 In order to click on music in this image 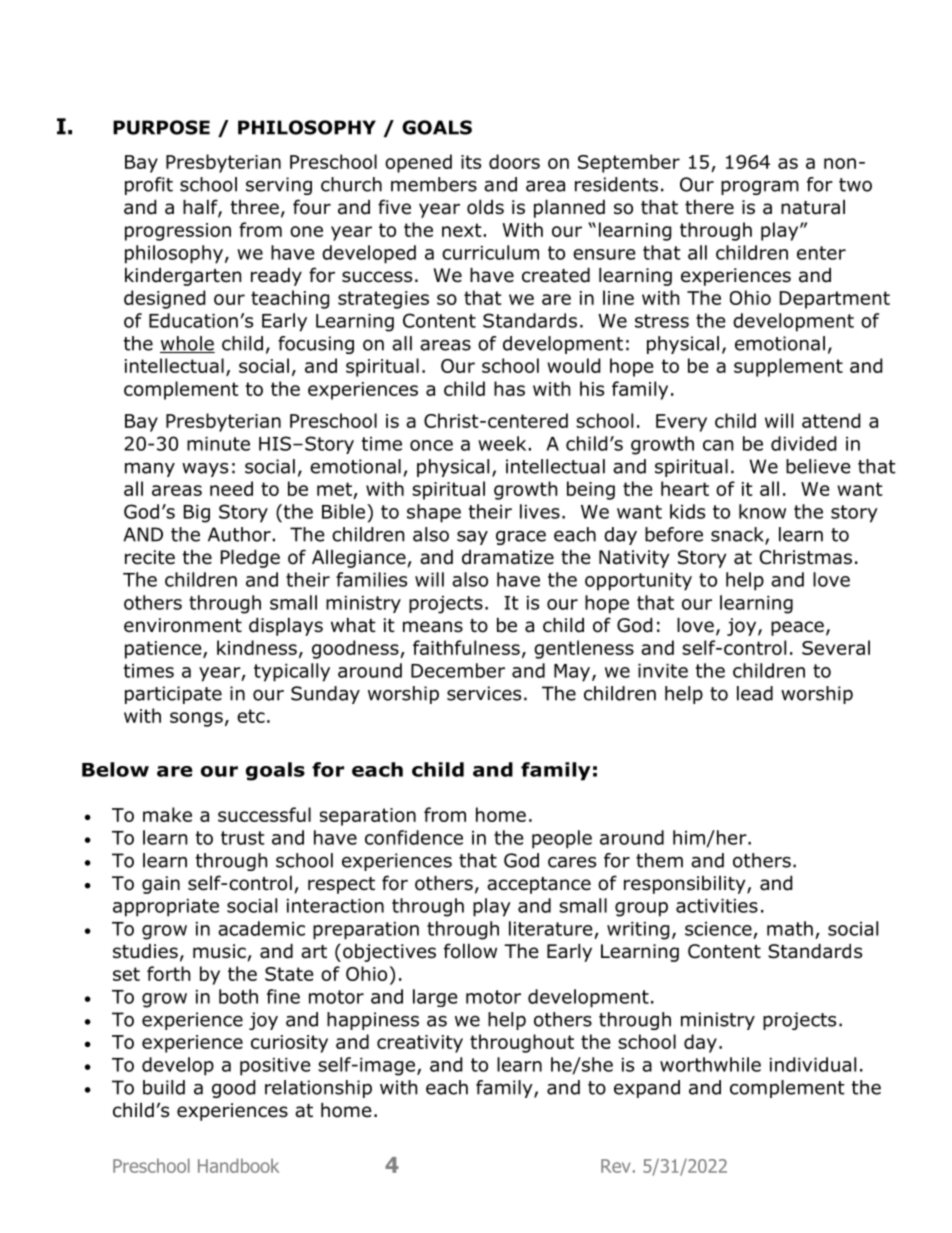, I will do `click(219, 951)`.
